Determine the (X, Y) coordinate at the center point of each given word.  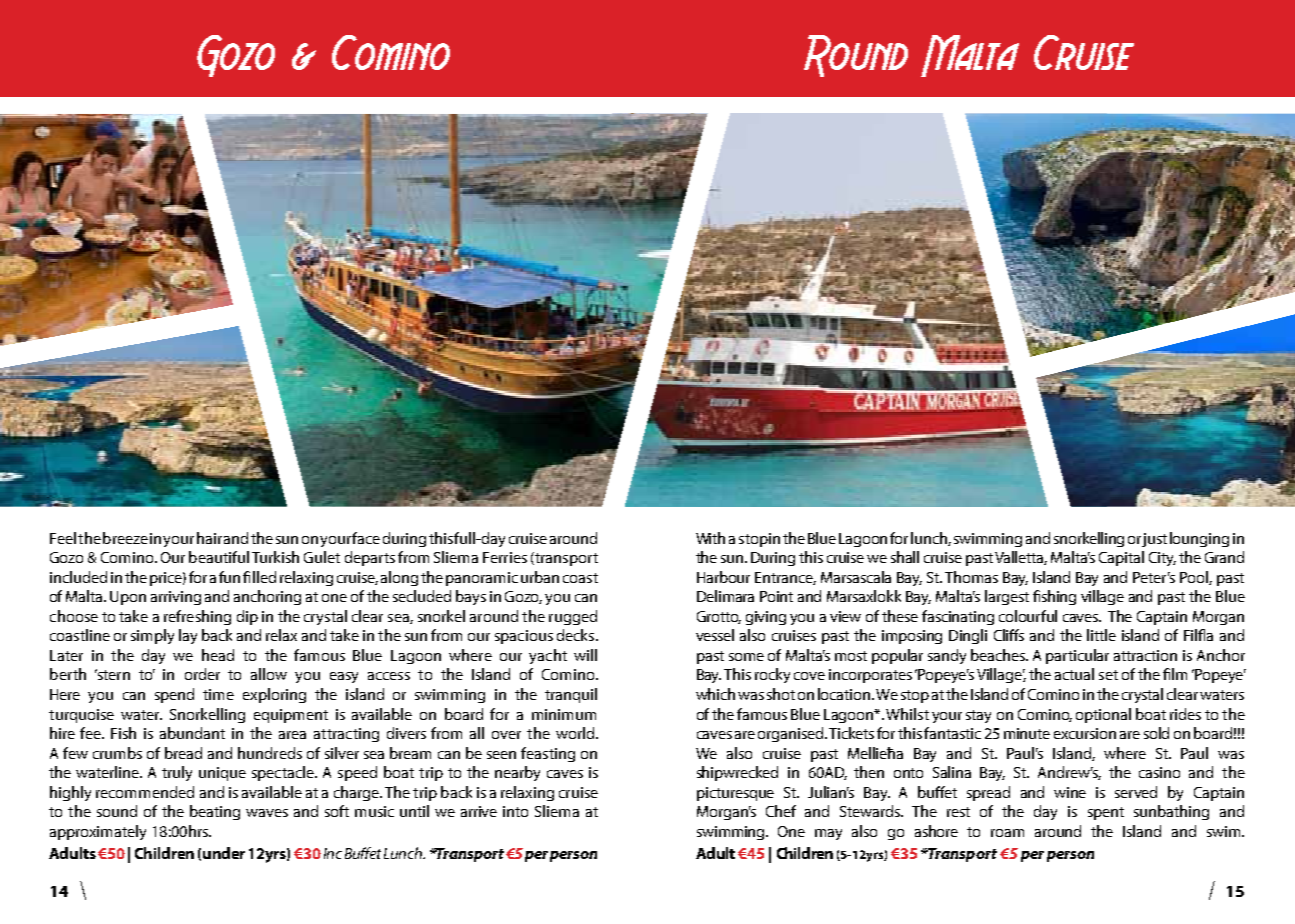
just (1154, 540)
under (224, 853)
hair (209, 538)
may (828, 834)
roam (1007, 833)
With (710, 538)
